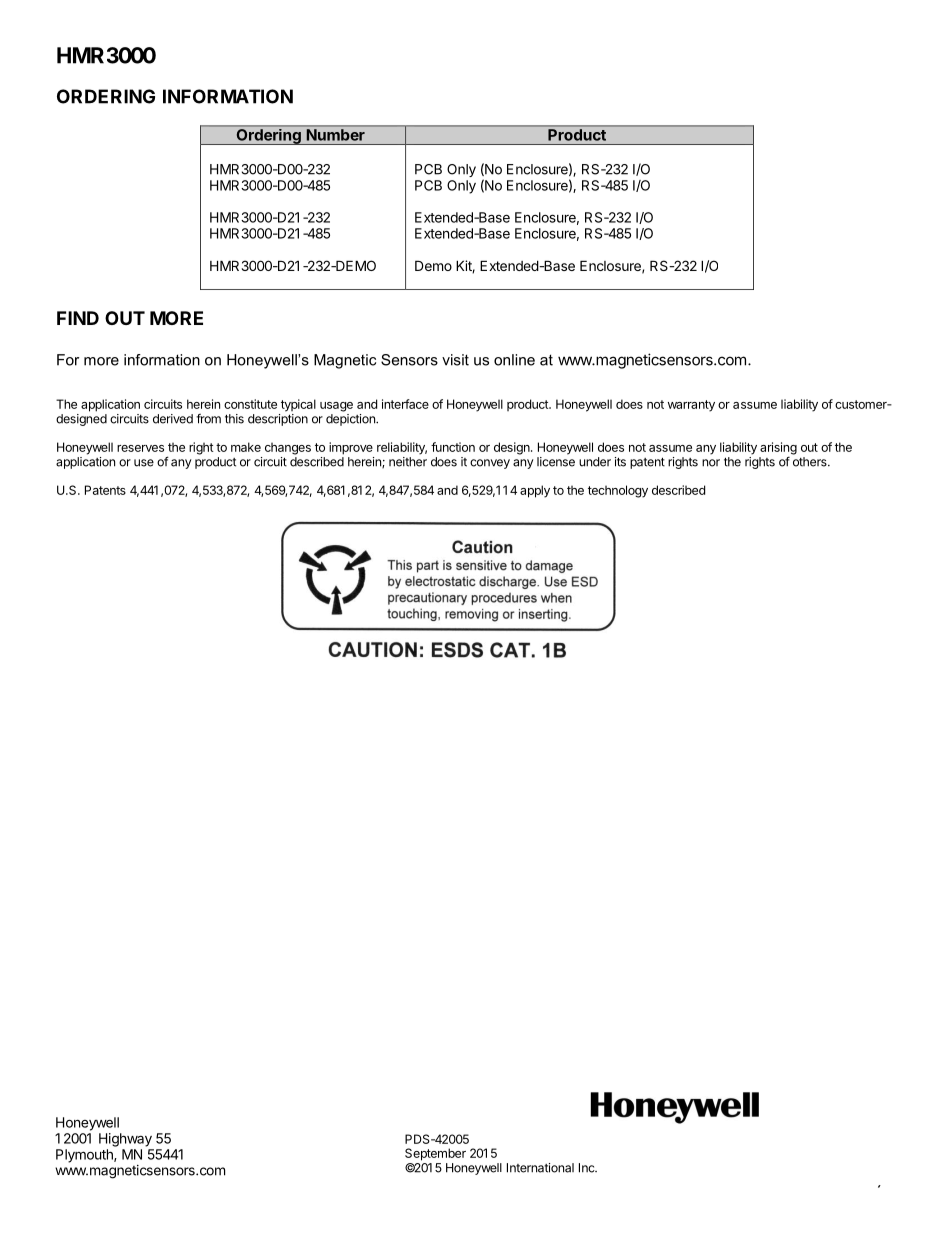  Describe the element at coordinates (435, 1154) in the screenshot. I see `September` at that location.
